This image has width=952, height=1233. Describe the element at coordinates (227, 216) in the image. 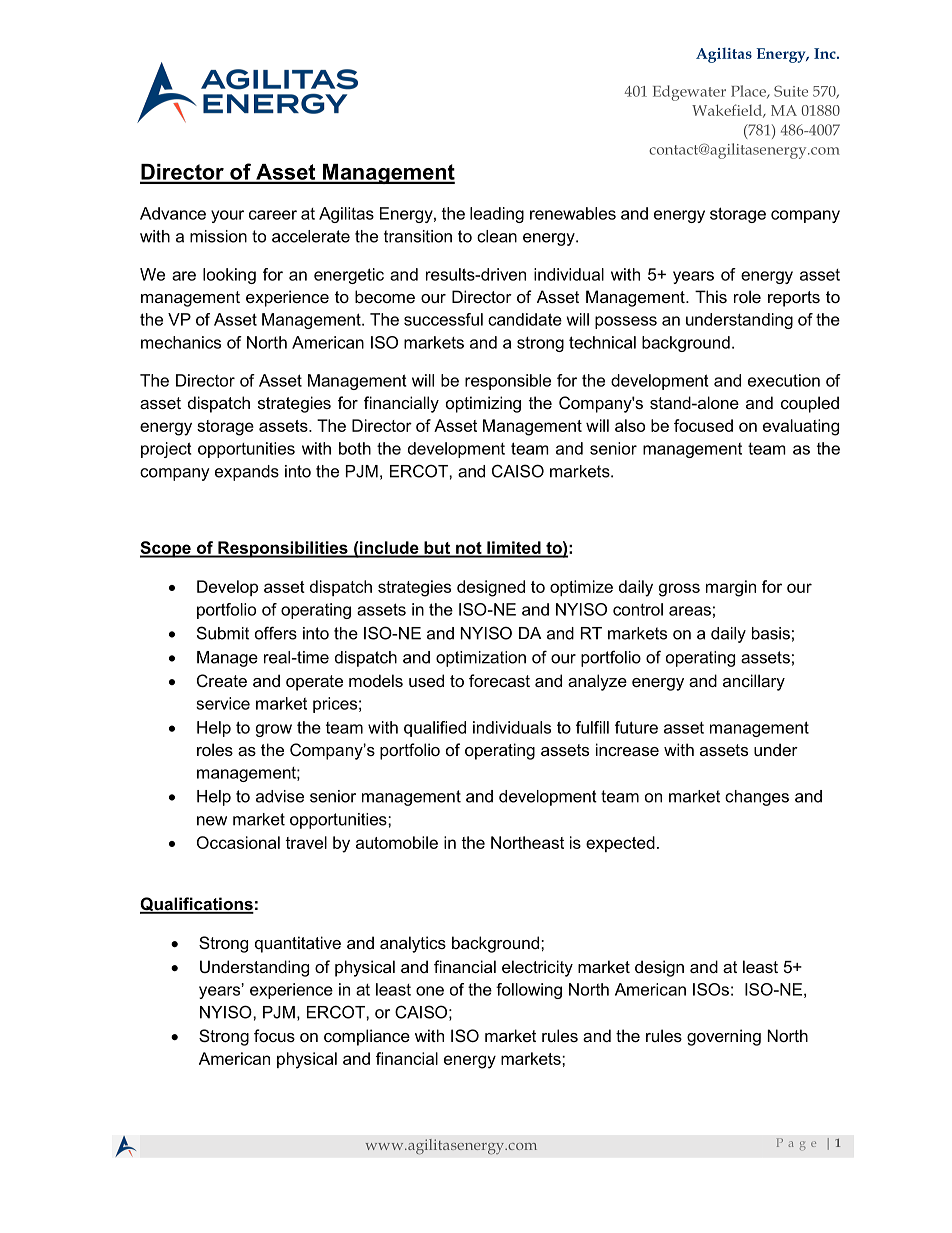

I see `your` at that location.
